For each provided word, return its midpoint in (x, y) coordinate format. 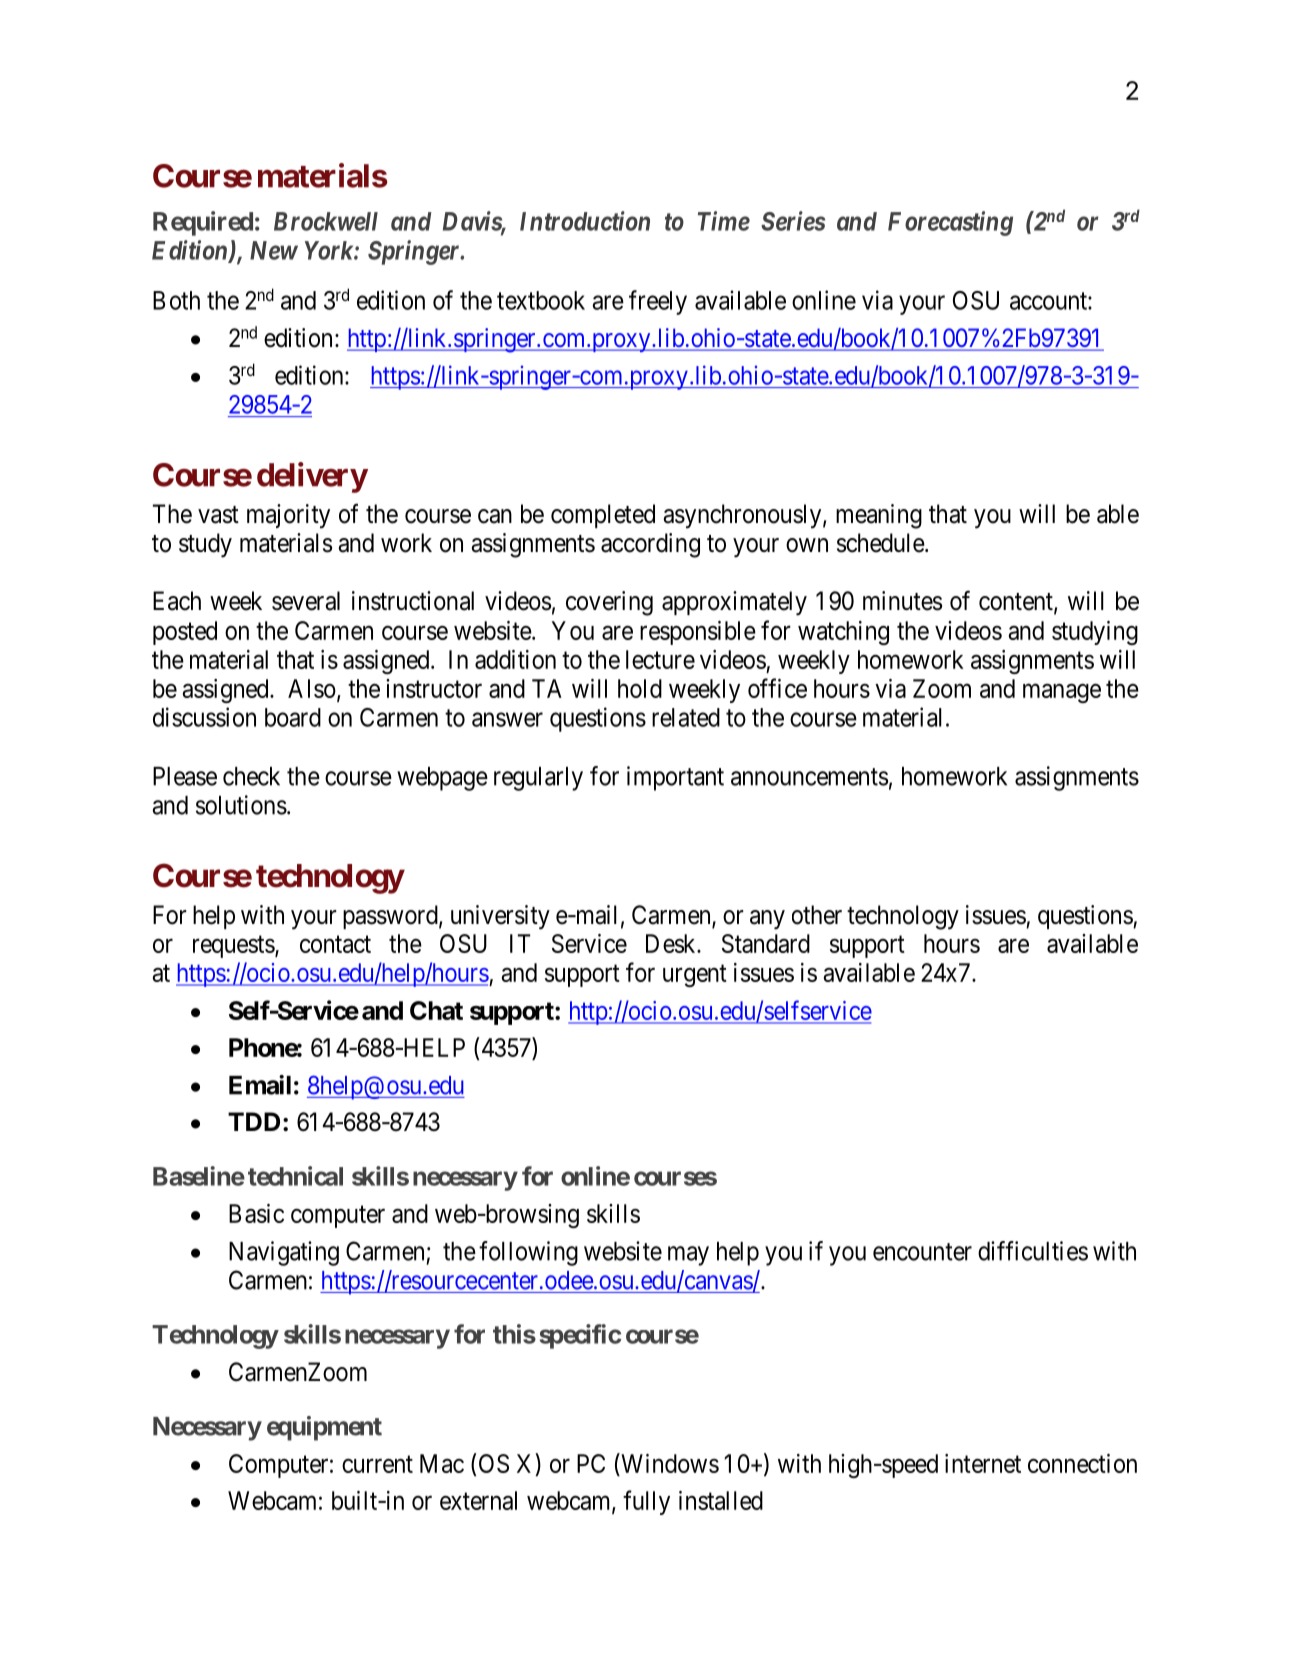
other (817, 915)
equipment (324, 1428)
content (1017, 603)
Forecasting (950, 223)
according (650, 545)
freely (658, 302)
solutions (241, 805)
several (306, 601)
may (688, 1256)
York (330, 250)
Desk (672, 943)
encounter (922, 1252)
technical (295, 1176)
